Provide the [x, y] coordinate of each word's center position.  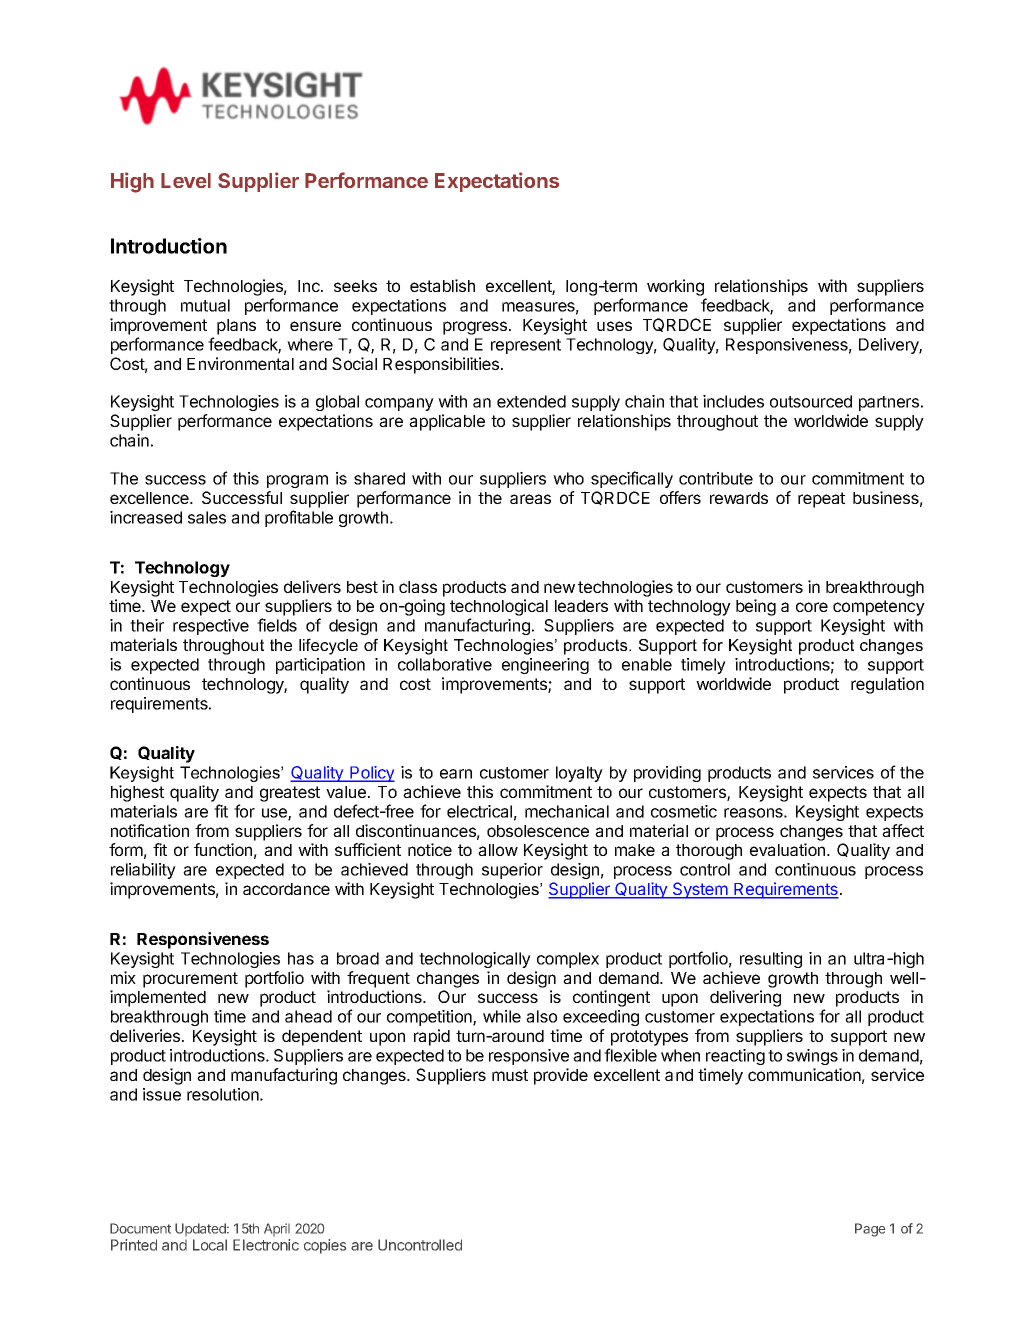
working [675, 287]
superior [512, 871]
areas [530, 499]
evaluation [789, 849]
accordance [286, 889]
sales [207, 517]
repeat [821, 500]
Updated [201, 1229]
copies [325, 1246]
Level [186, 180]
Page [870, 1230]
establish [442, 285]
